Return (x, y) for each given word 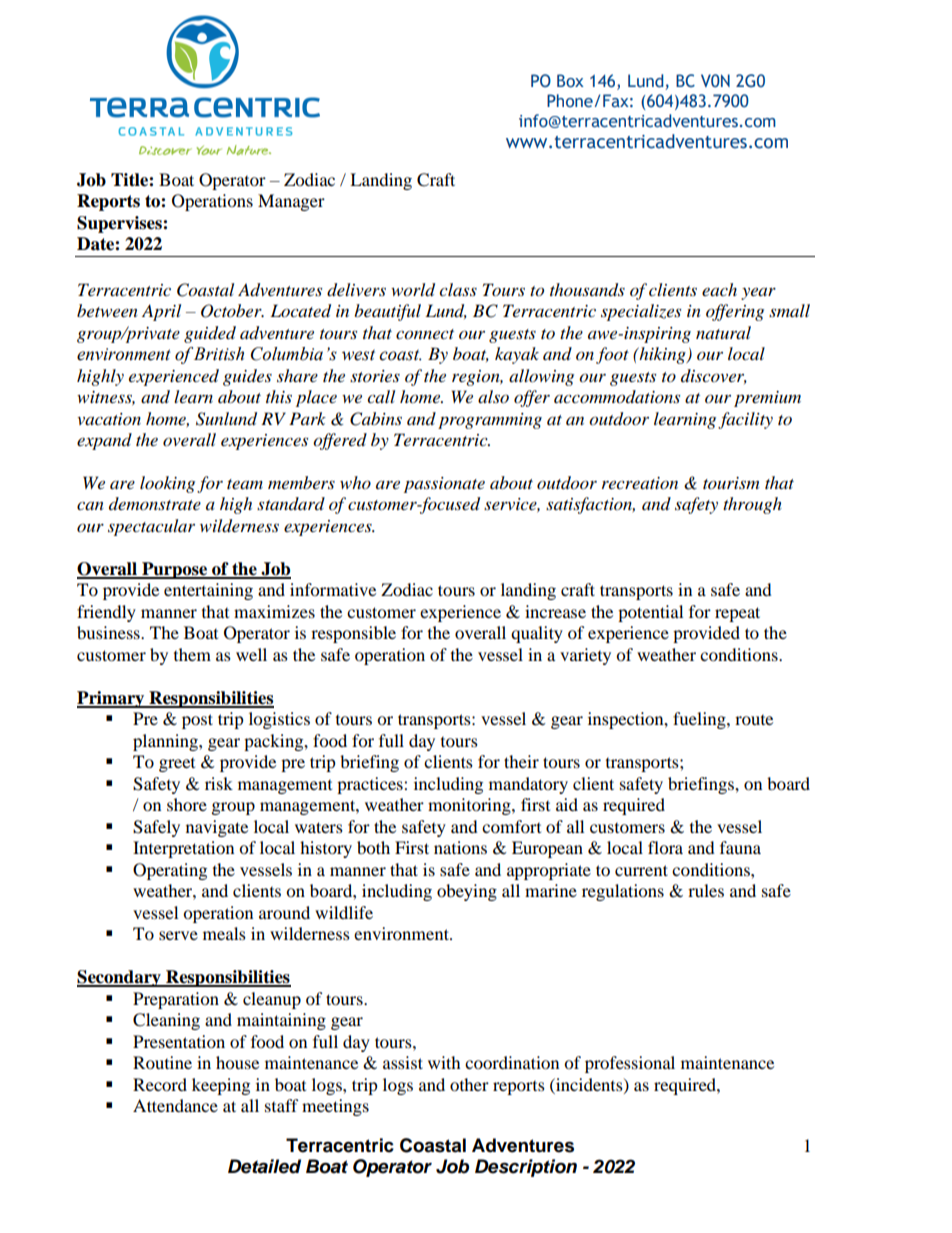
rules (706, 890)
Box (570, 81)
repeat (737, 614)
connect (425, 334)
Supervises (120, 224)
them (192, 654)
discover (714, 376)
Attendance (175, 1105)
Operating (170, 871)
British (219, 354)
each (719, 289)
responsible (353, 634)
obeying (467, 892)
